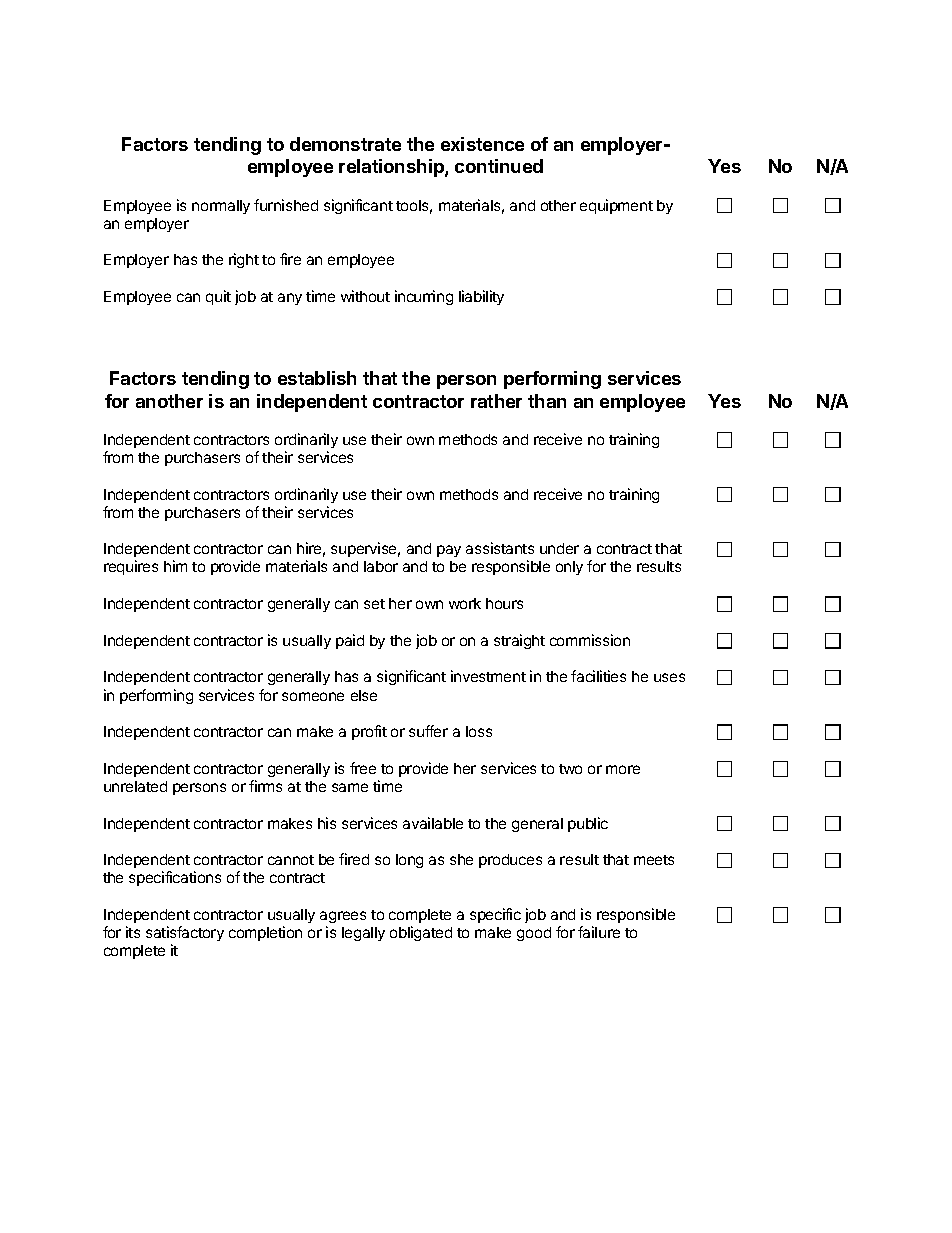 The width and height of the screenshot is (952, 1233). What do you see at coordinates (381, 566) in the screenshot?
I see `labor` at bounding box center [381, 566].
